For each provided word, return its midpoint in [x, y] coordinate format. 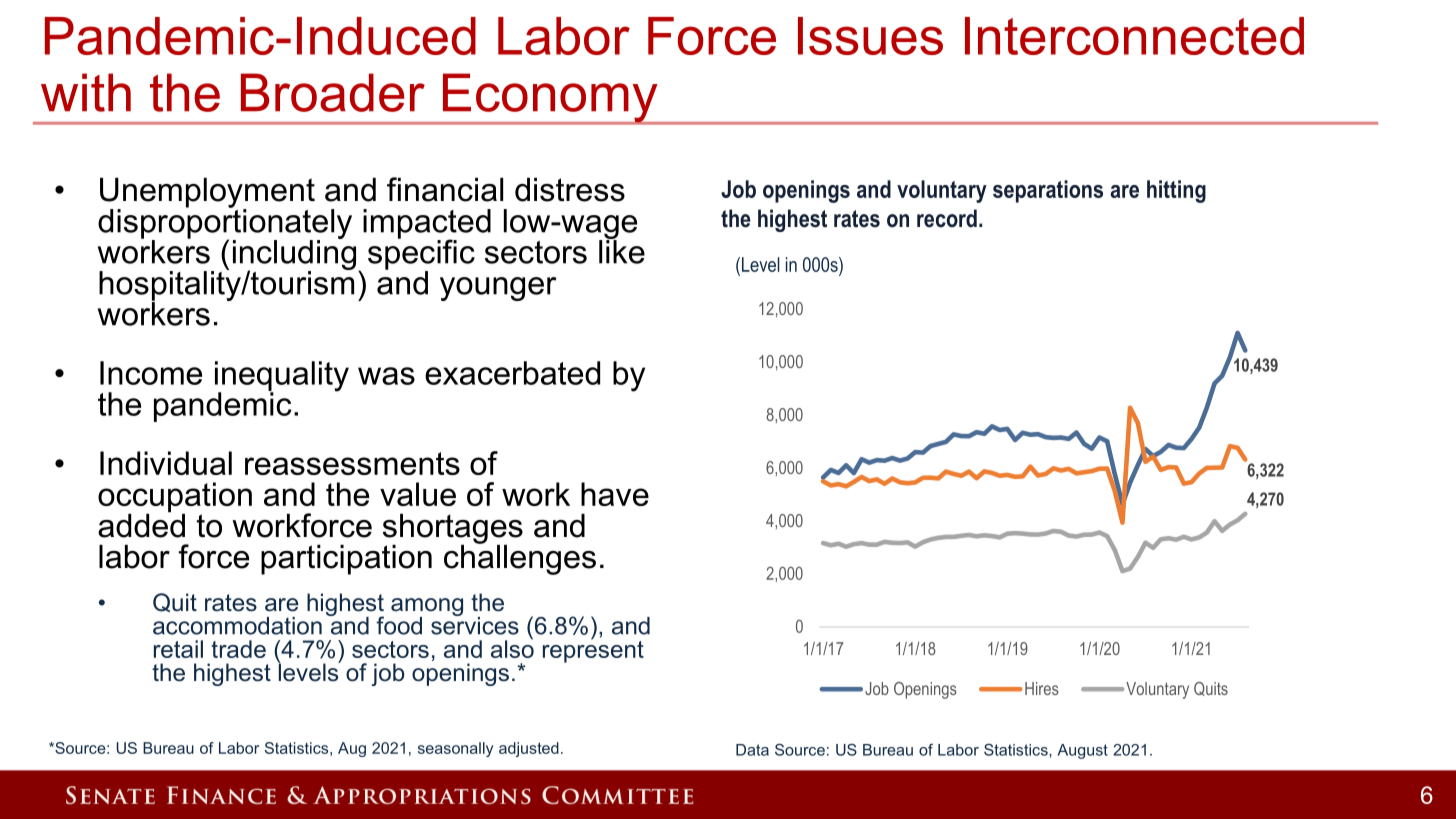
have [615, 494]
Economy [550, 99]
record [947, 218]
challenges [520, 558]
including [294, 255]
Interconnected [1134, 36]
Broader [333, 92]
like [622, 251]
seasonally [455, 749]
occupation [175, 498]
